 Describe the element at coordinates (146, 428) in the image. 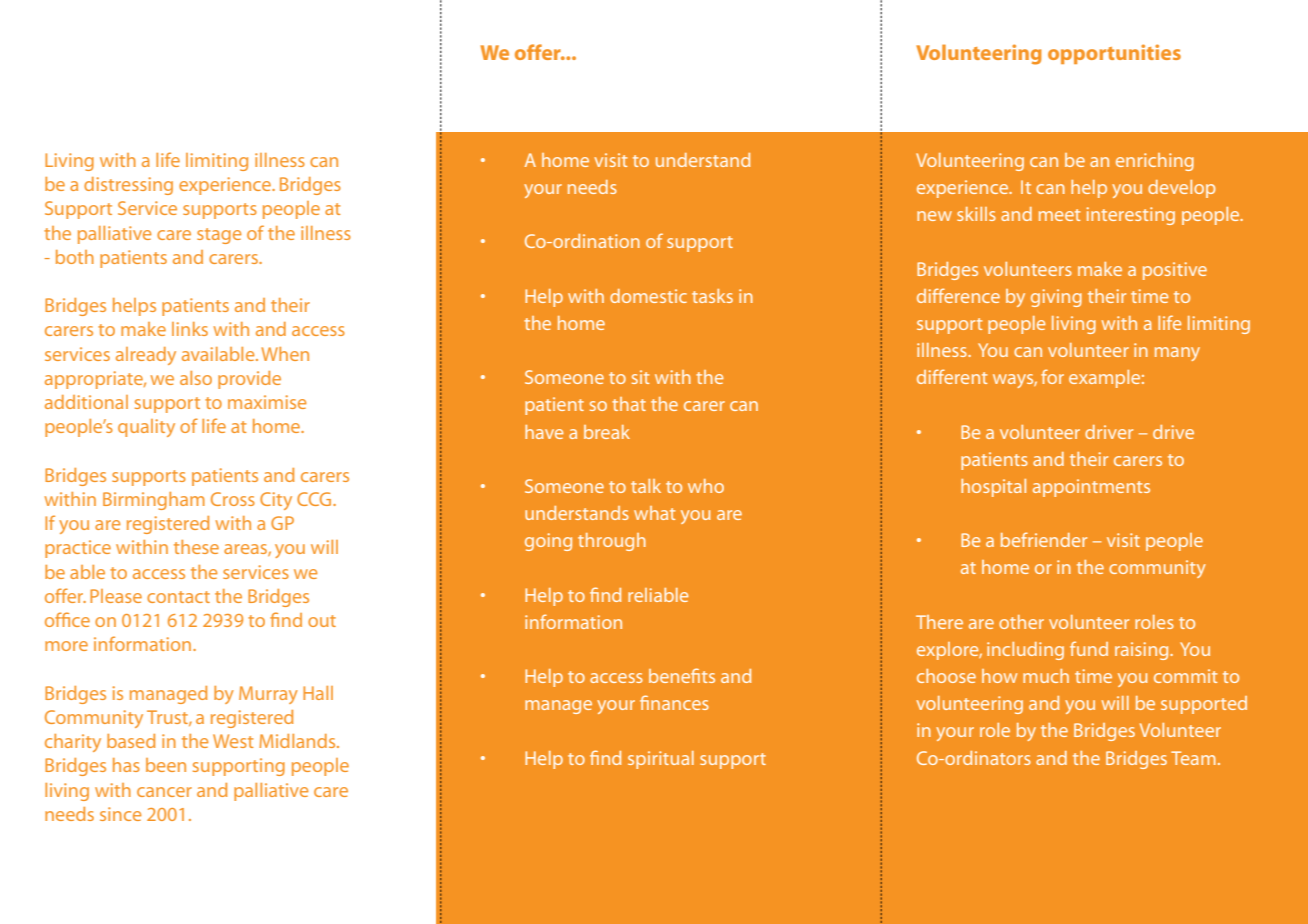

I see `quality` at that location.
